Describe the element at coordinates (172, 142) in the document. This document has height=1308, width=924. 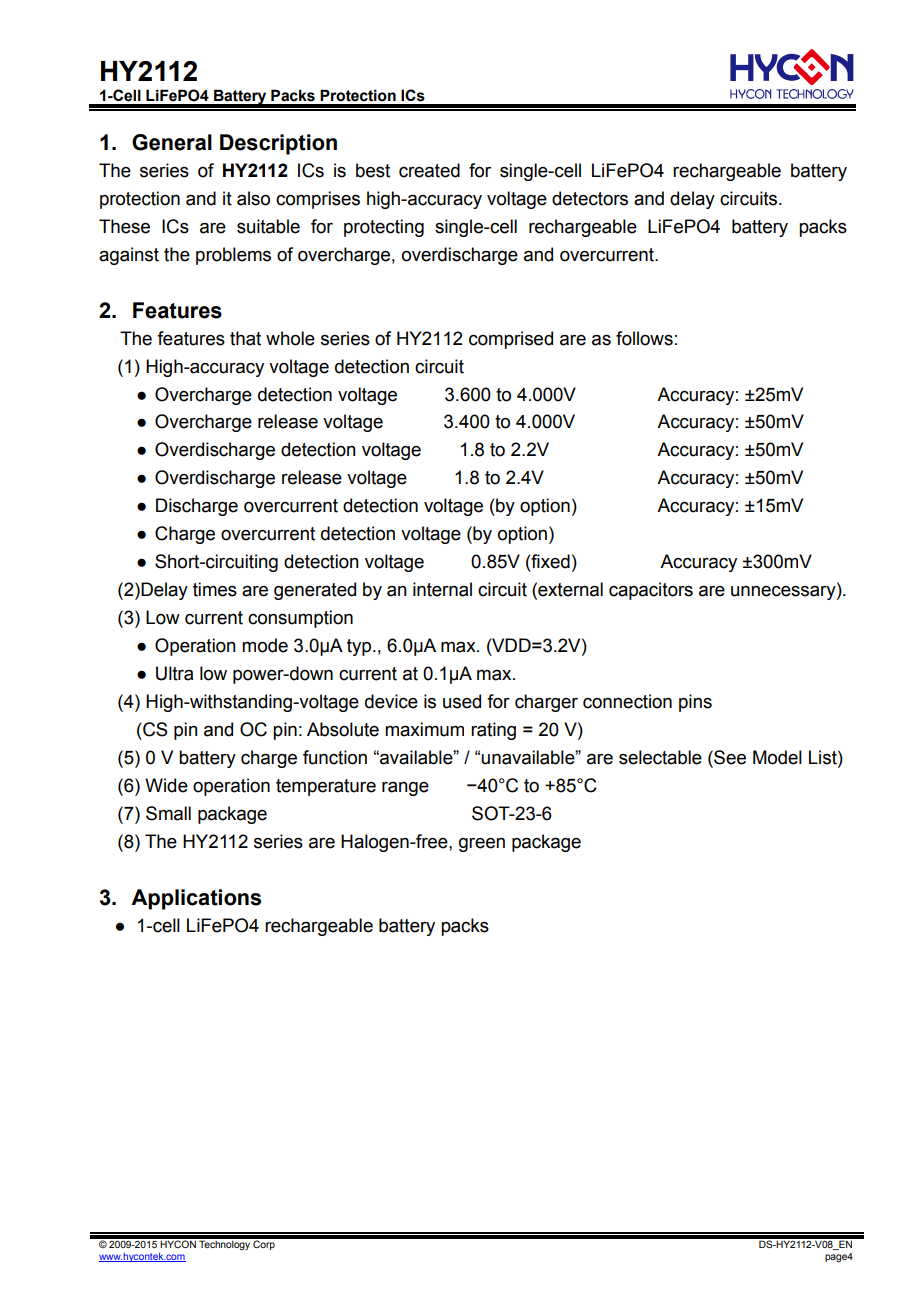
I see `General` at that location.
